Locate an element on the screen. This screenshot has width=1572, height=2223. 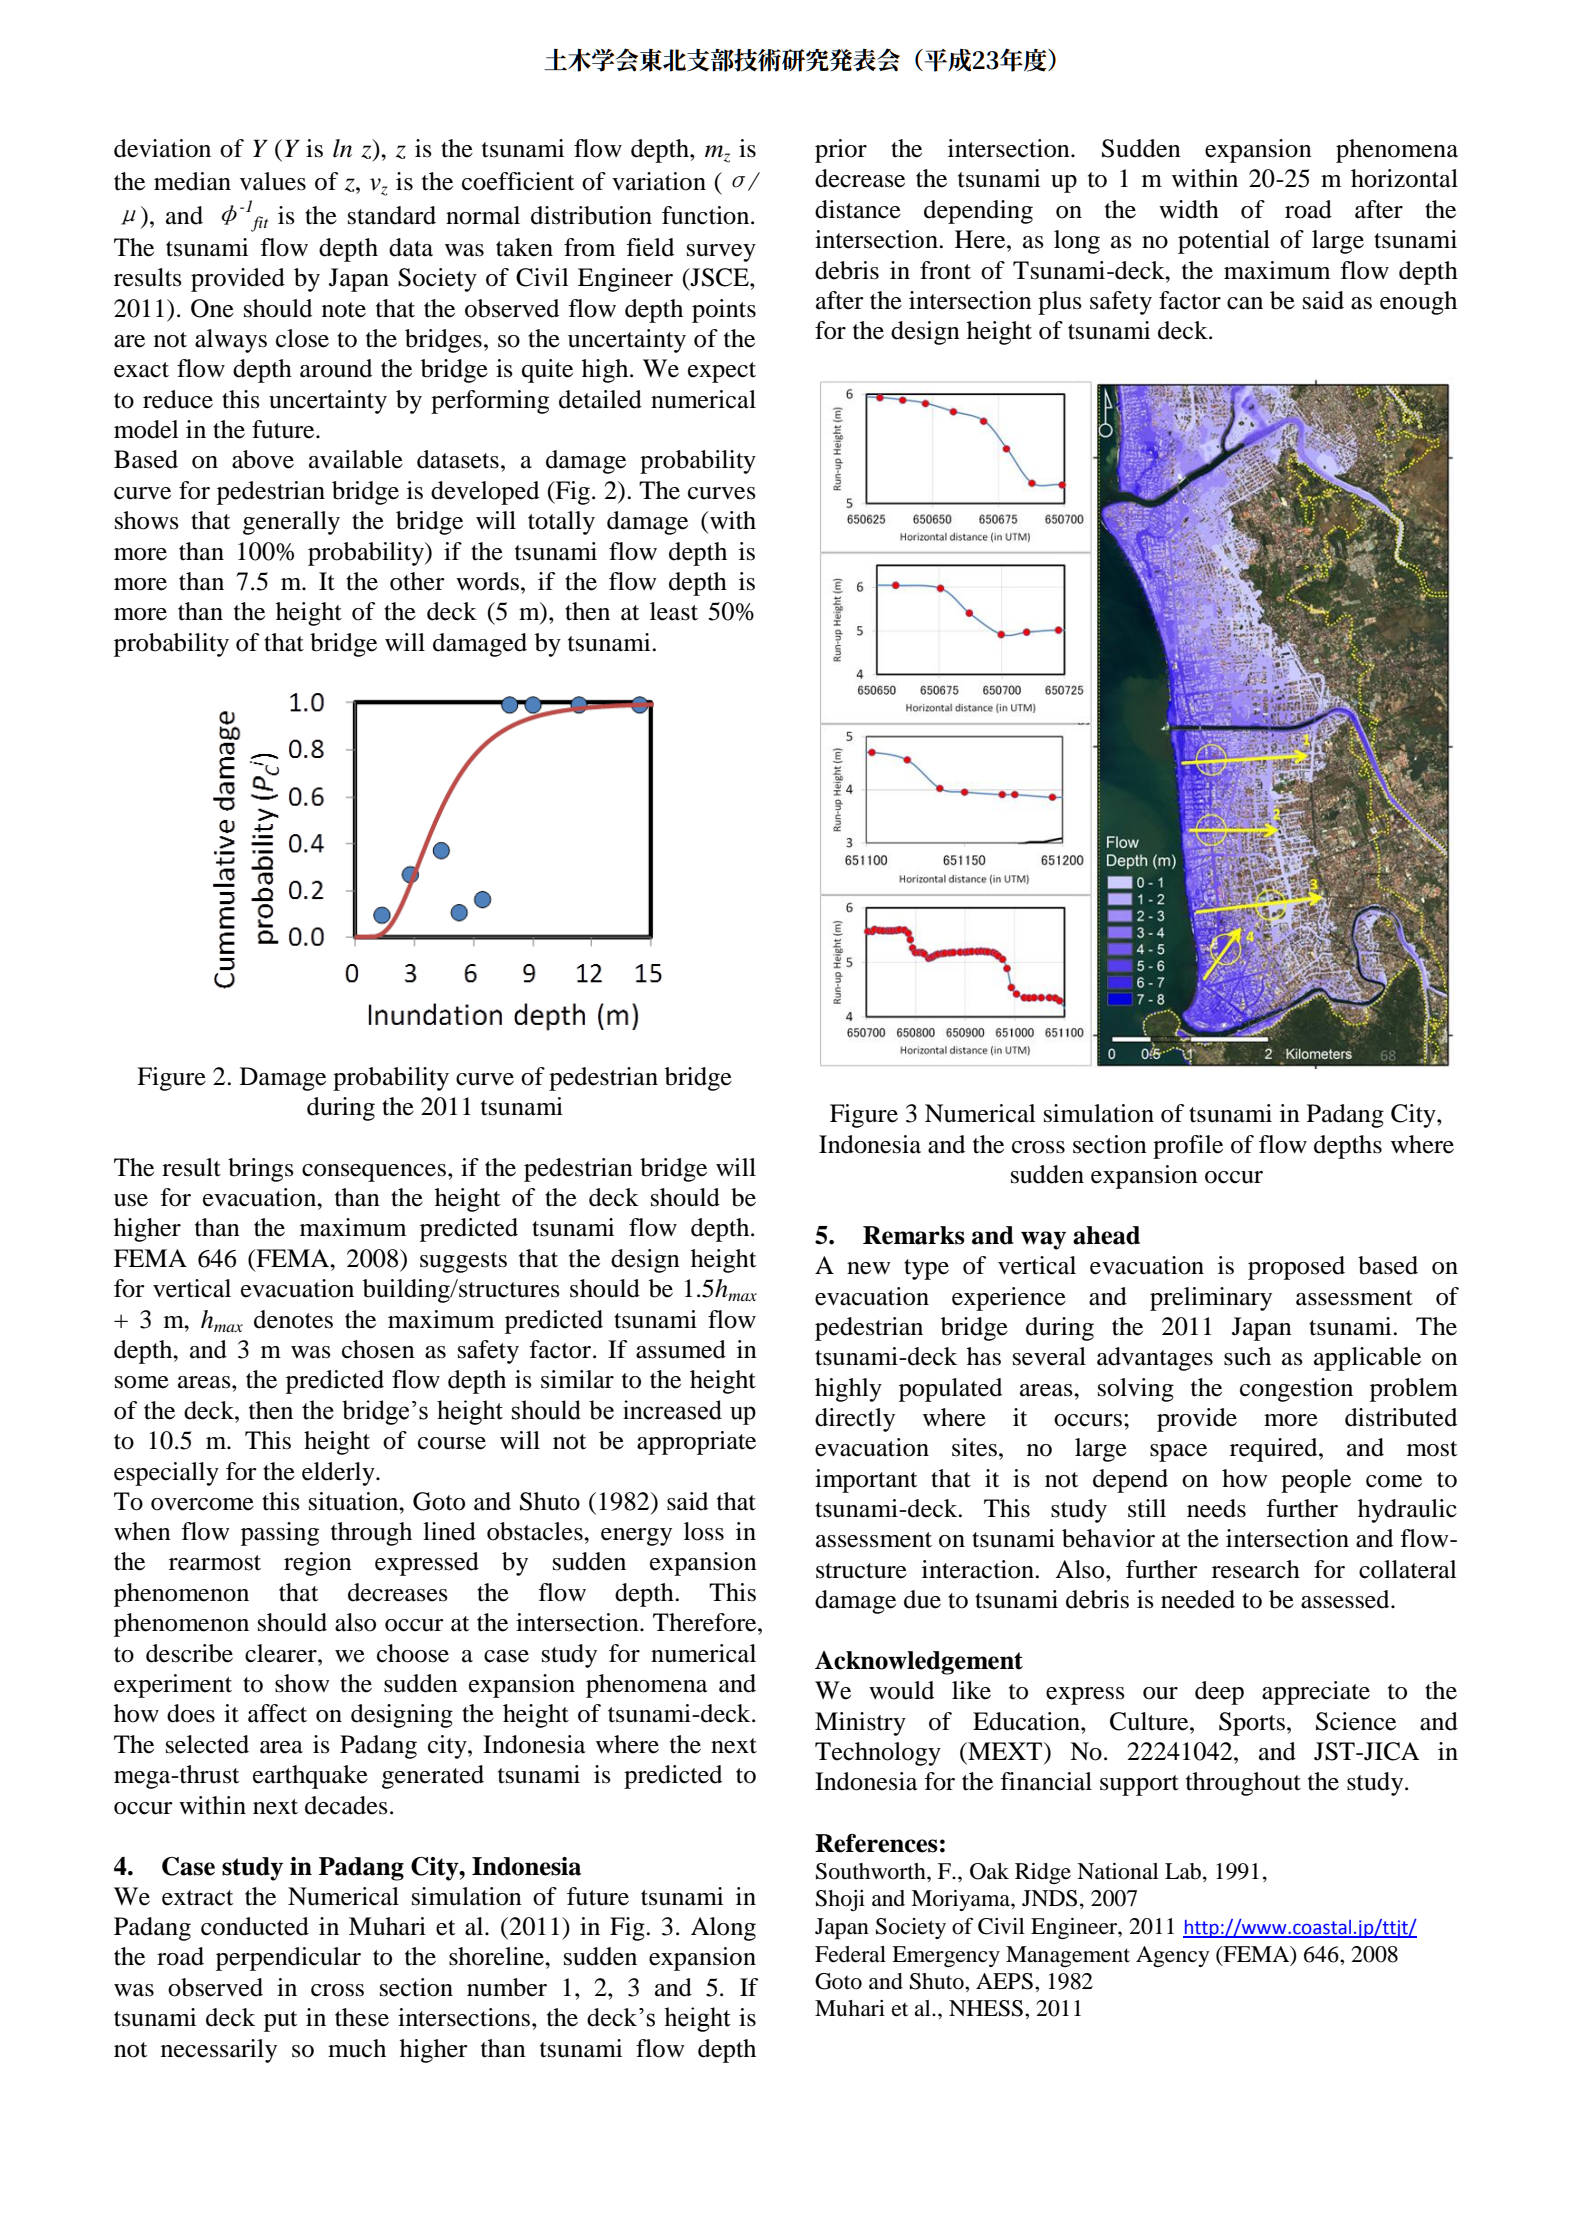
brings is located at coordinates (261, 1170).
